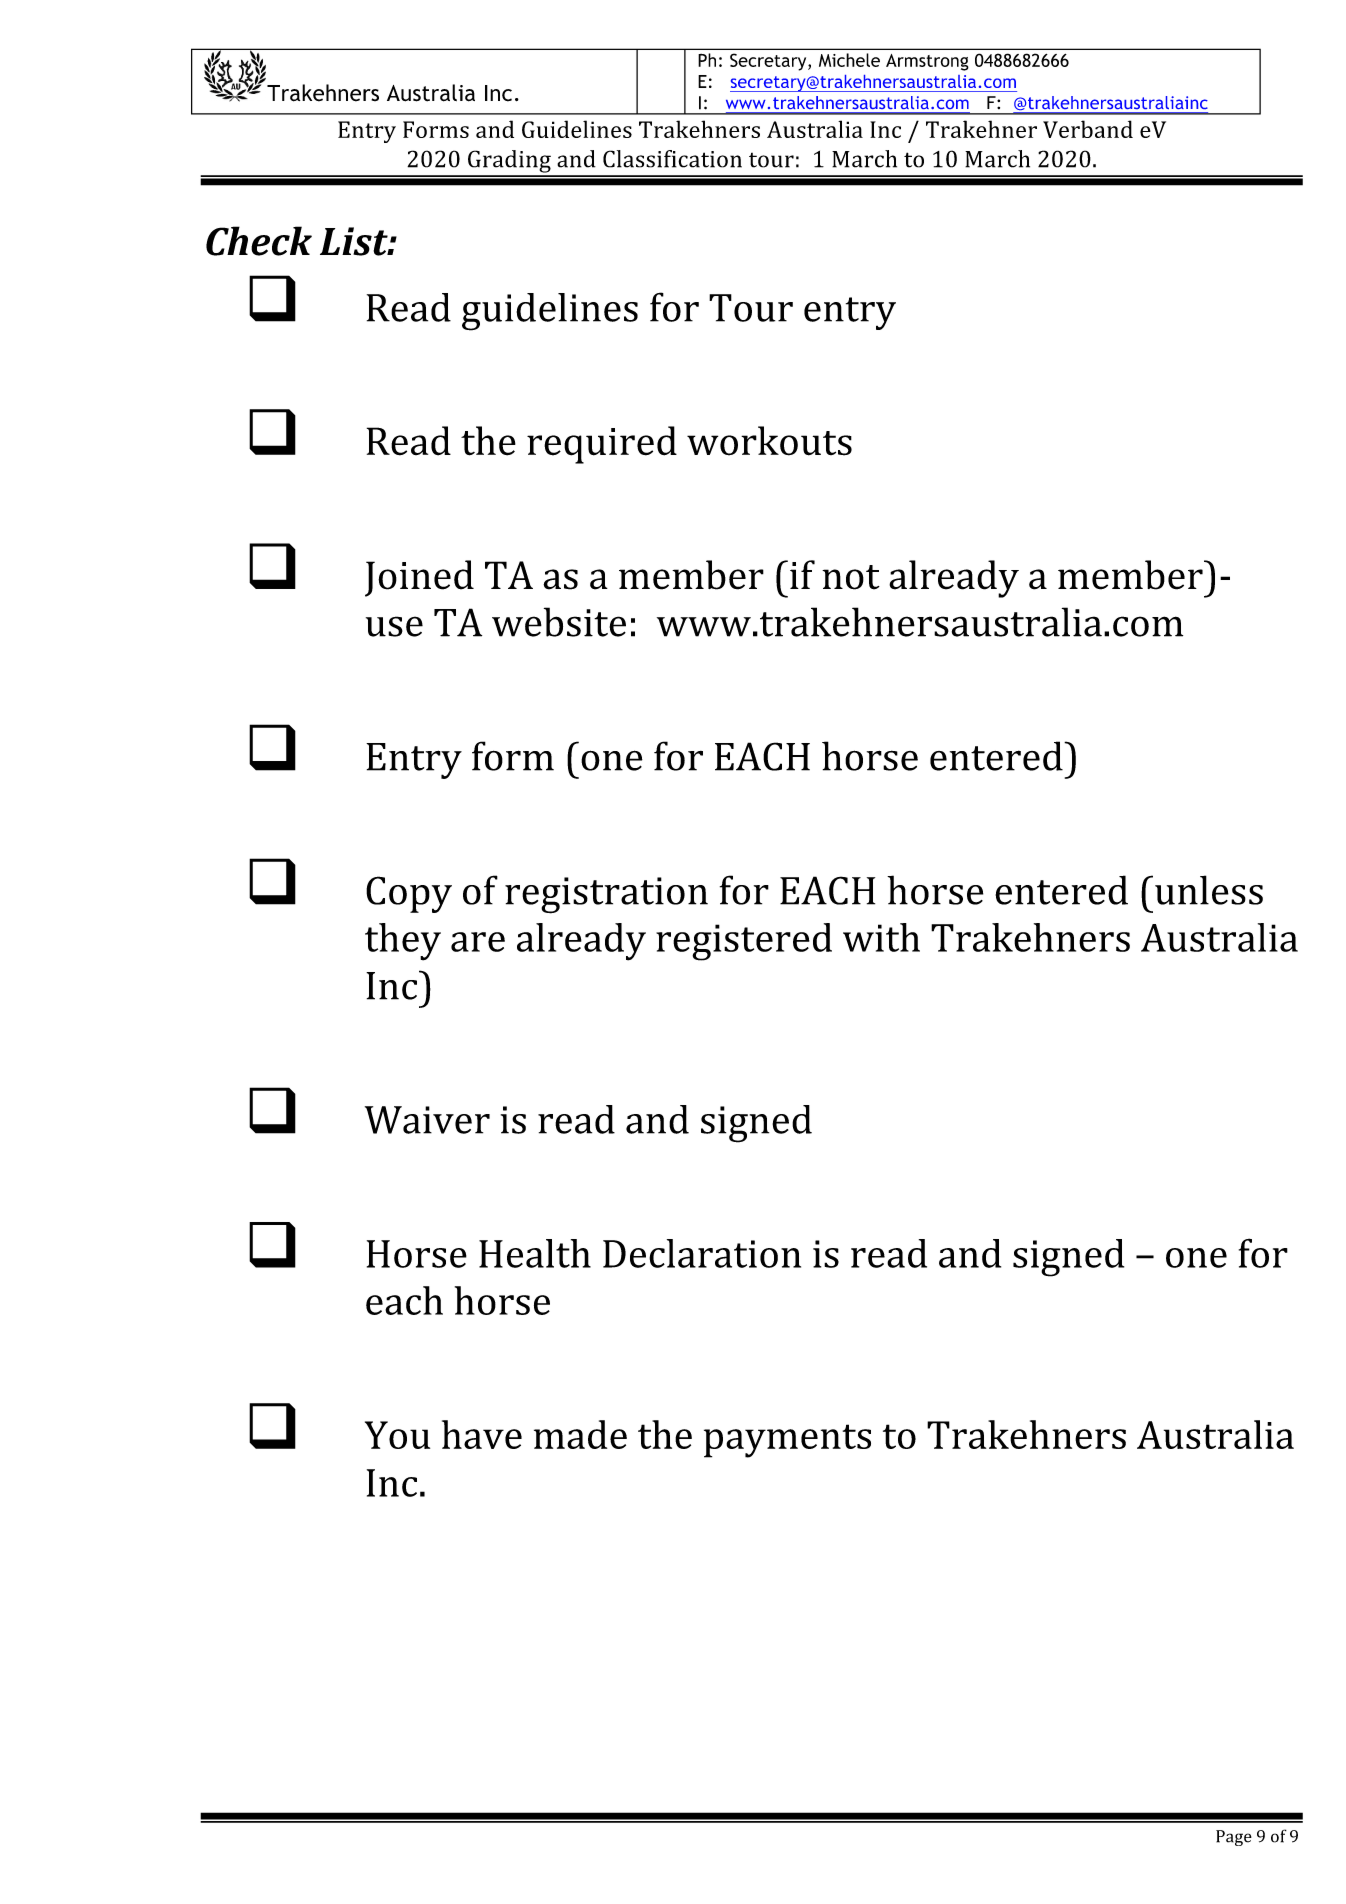 This document has height=1904, width=1346. I want to click on Waiver, so click(427, 1120).
